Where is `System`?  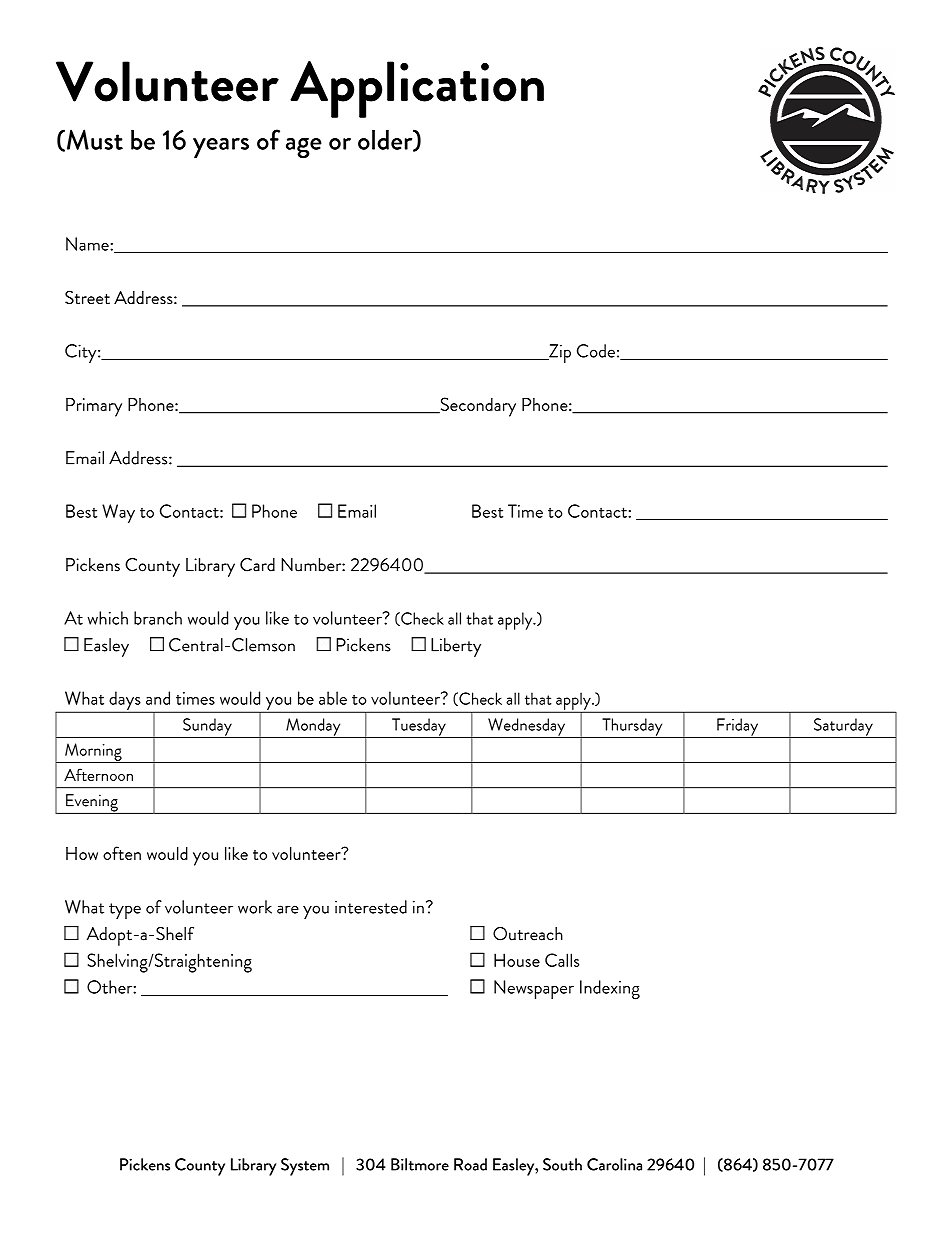
System is located at coordinates (305, 1167).
